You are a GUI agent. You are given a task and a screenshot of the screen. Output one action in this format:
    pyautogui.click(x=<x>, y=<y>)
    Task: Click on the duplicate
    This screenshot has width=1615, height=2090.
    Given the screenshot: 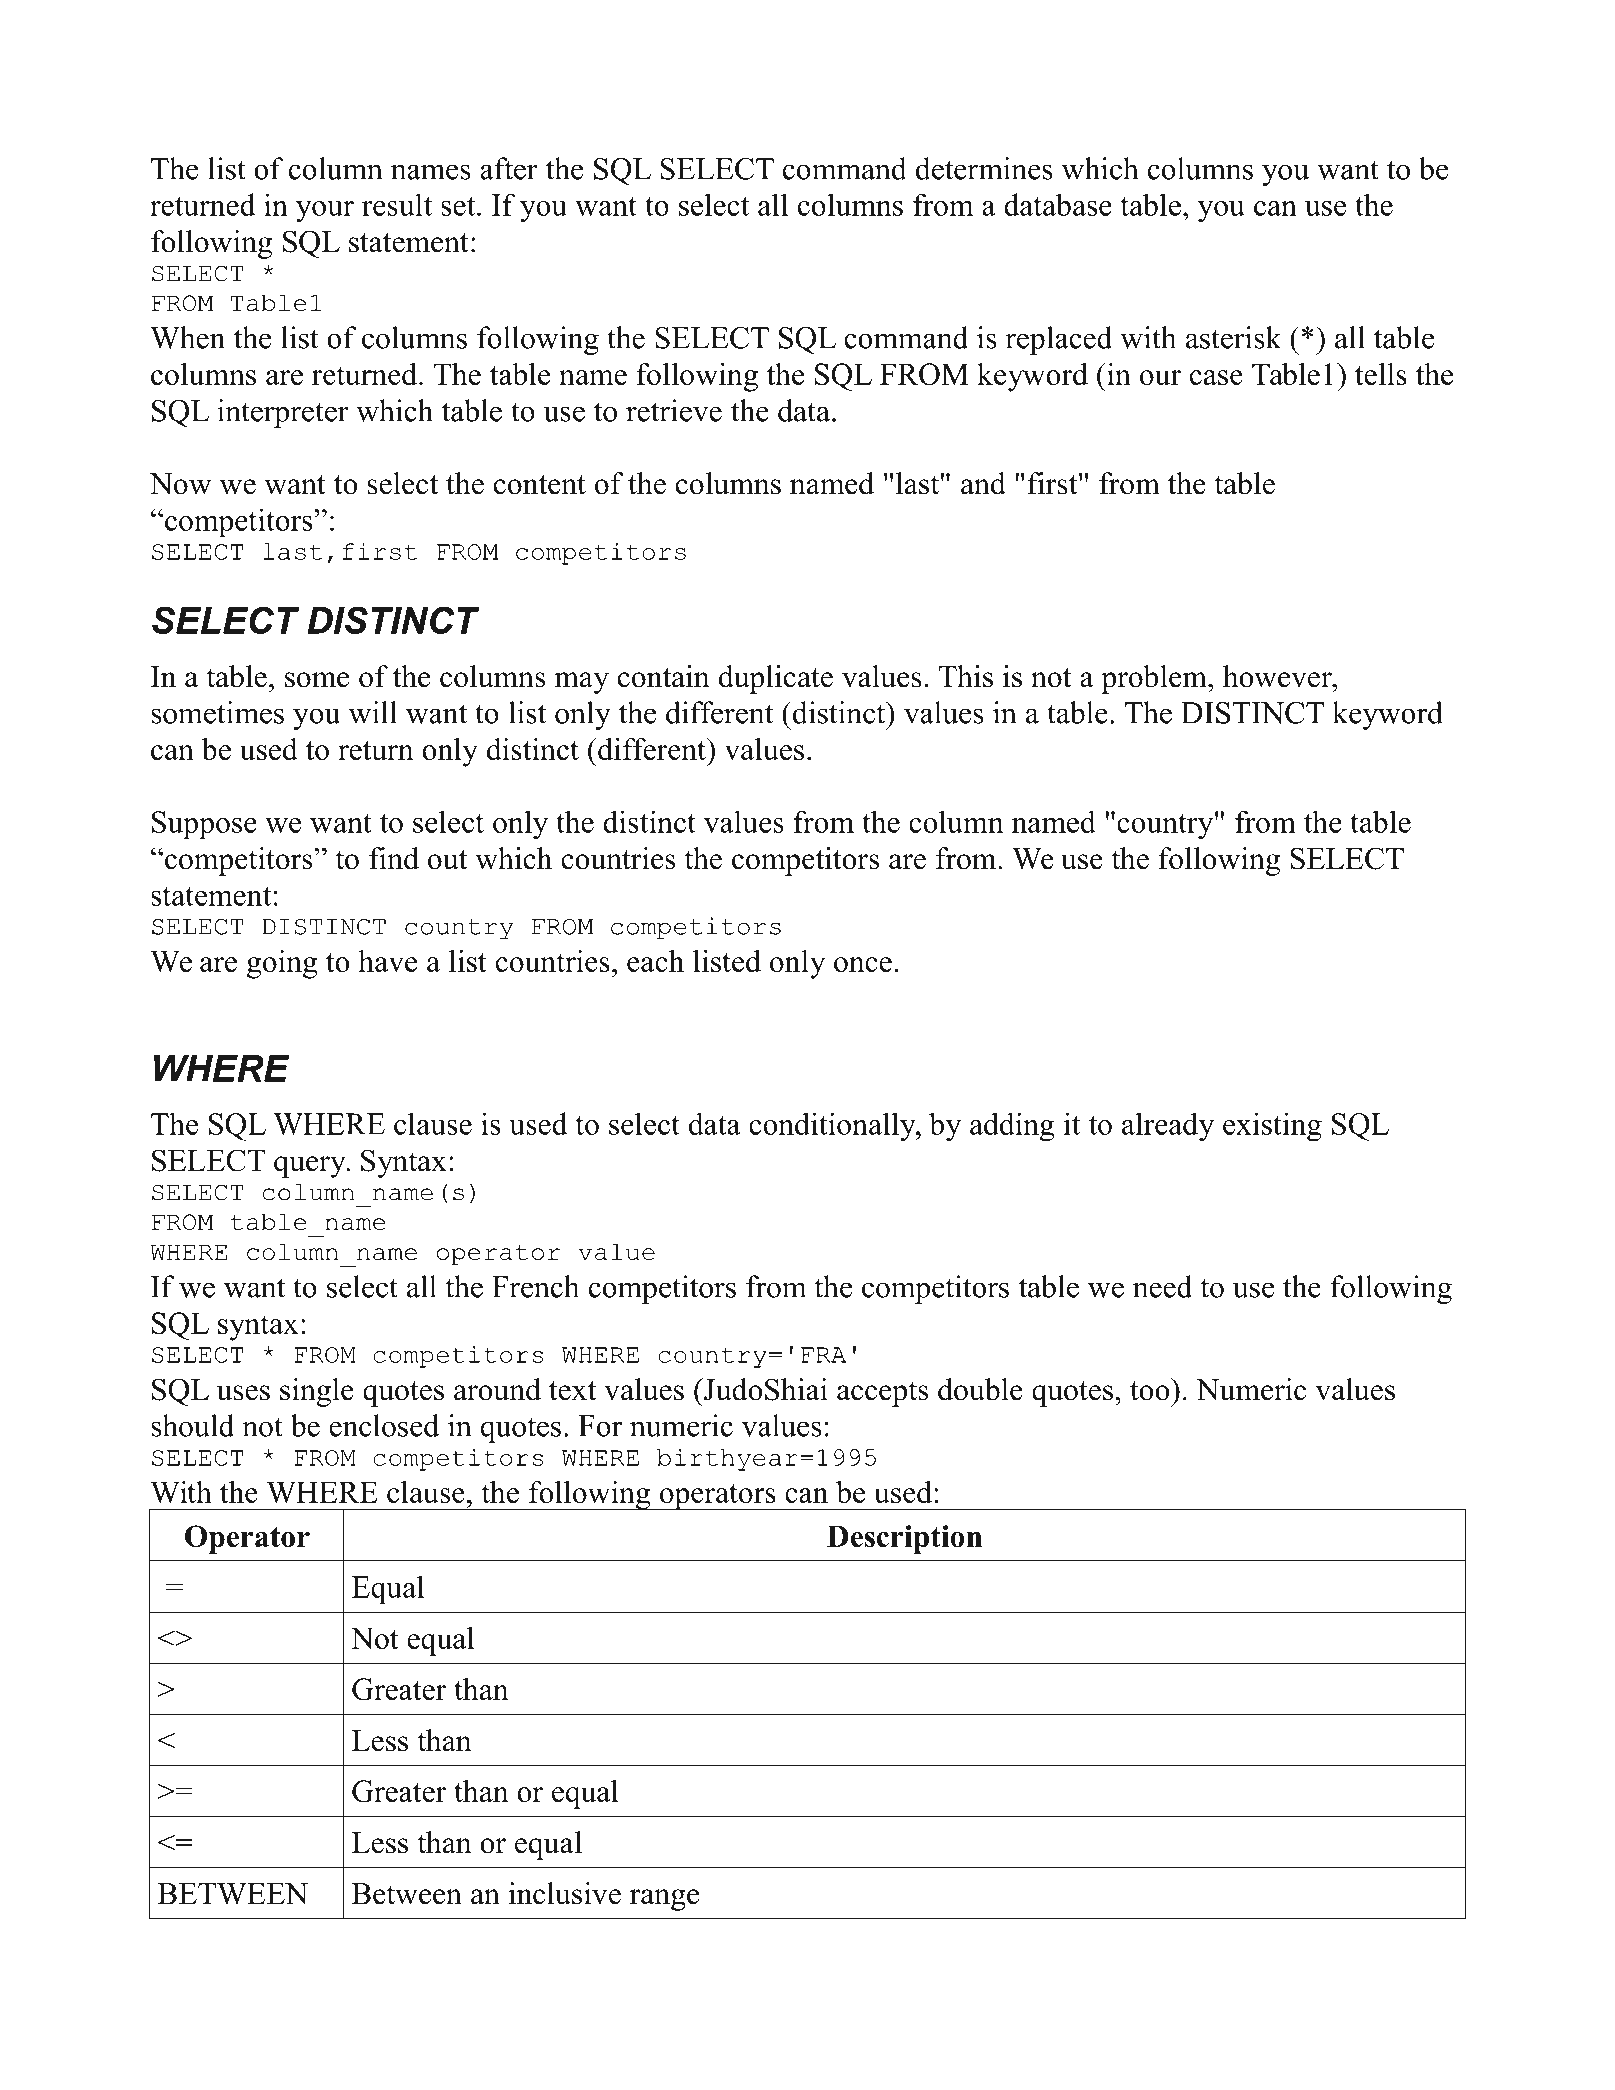 What is the action you would take?
    pyautogui.click(x=776, y=679)
